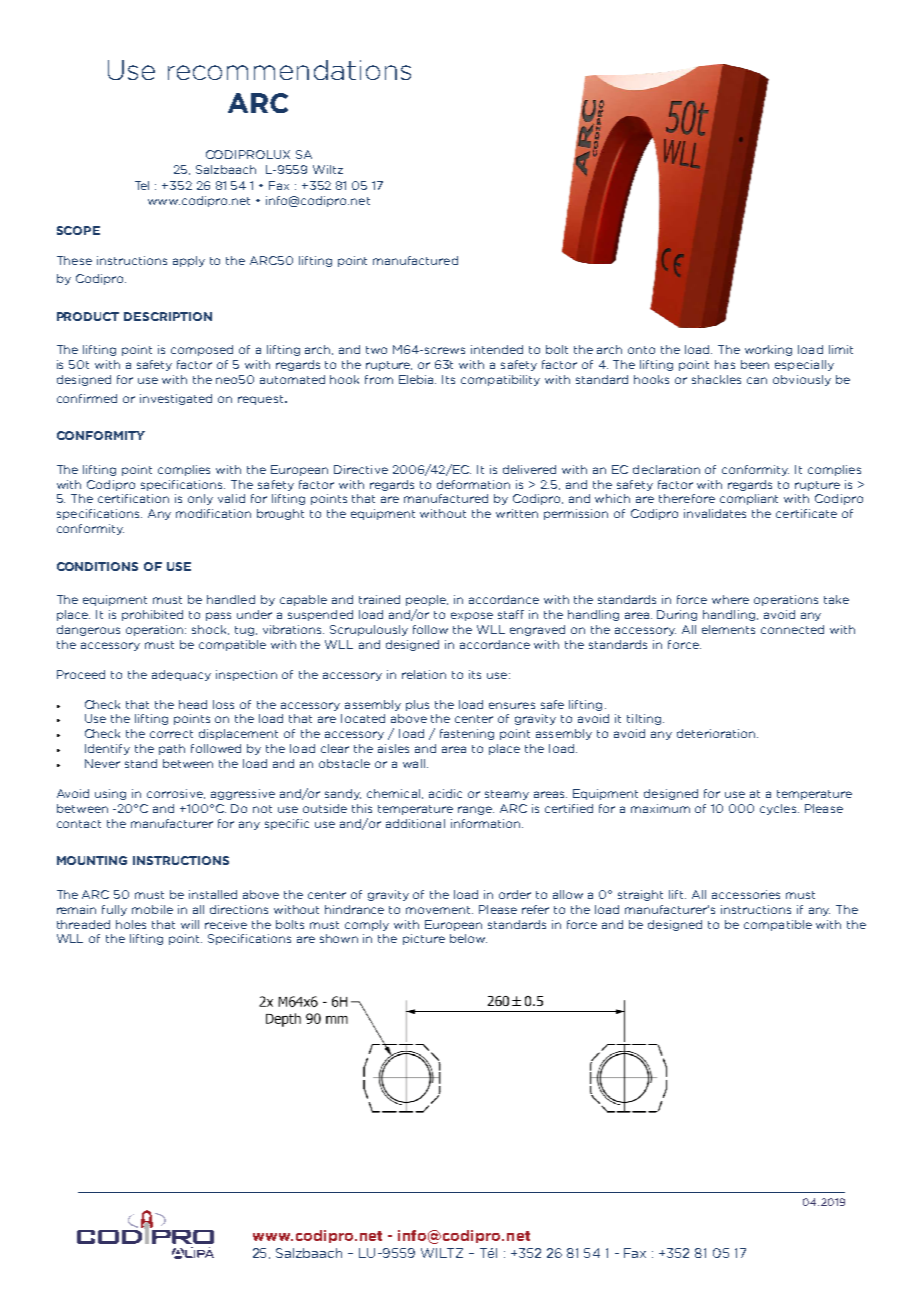 This image has height=1308, width=924. What do you see at coordinates (133, 498) in the image?
I see `certification` at bounding box center [133, 498].
